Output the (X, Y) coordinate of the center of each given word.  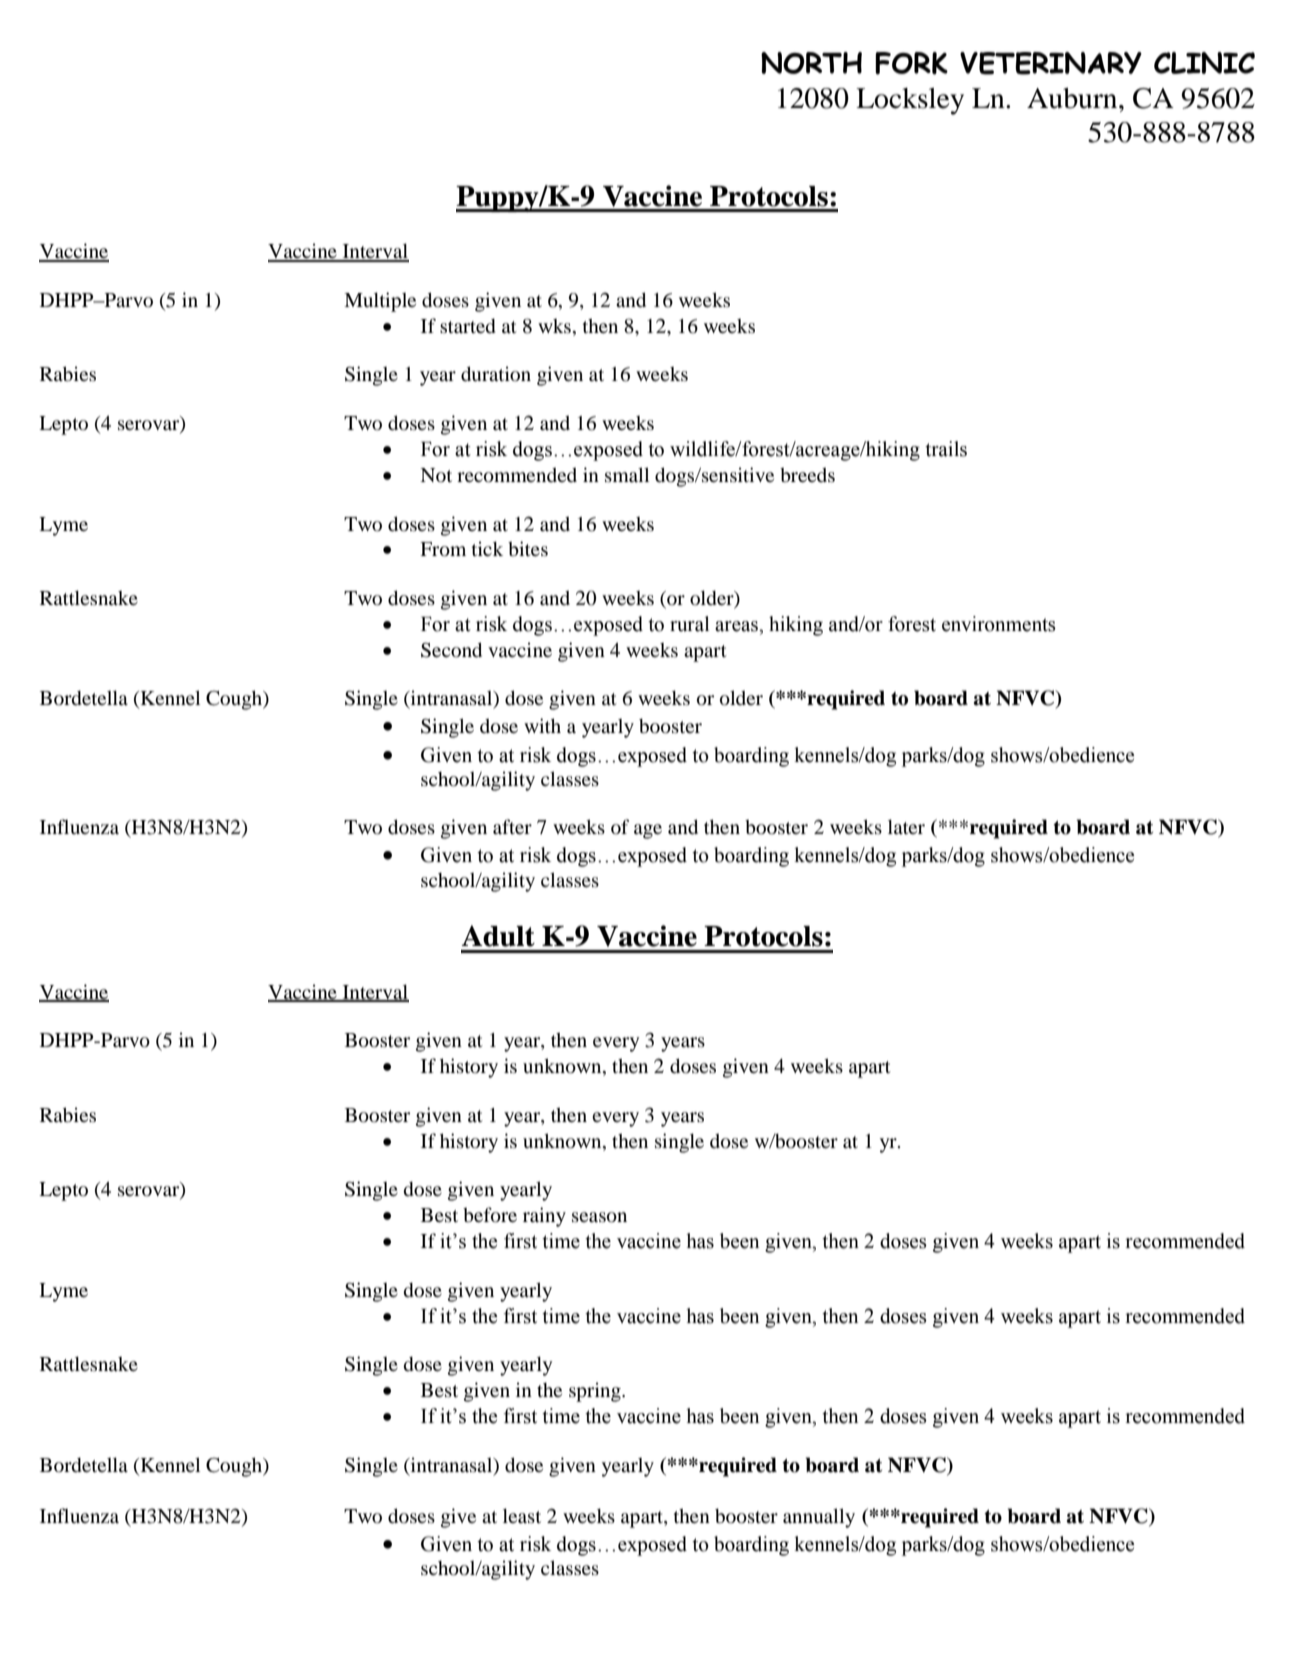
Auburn (1073, 98)
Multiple (380, 302)
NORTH (811, 63)
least (522, 1515)
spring (596, 1392)
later (906, 826)
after (512, 826)
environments (999, 624)
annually (819, 1518)
